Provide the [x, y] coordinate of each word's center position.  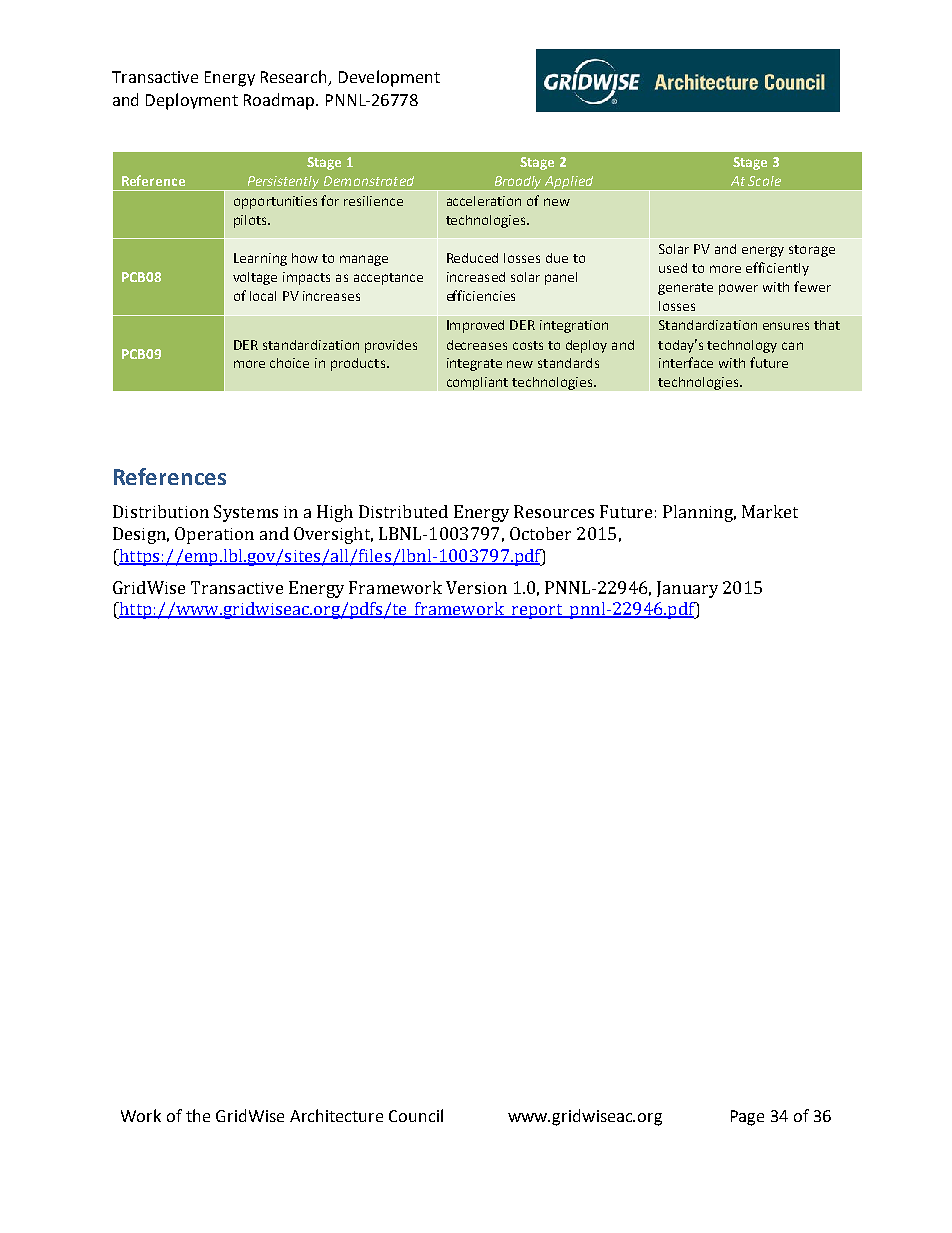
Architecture [336, 1115]
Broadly [518, 183]
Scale [764, 181]
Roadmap [279, 101]
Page [747, 1118]
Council [416, 1115]
